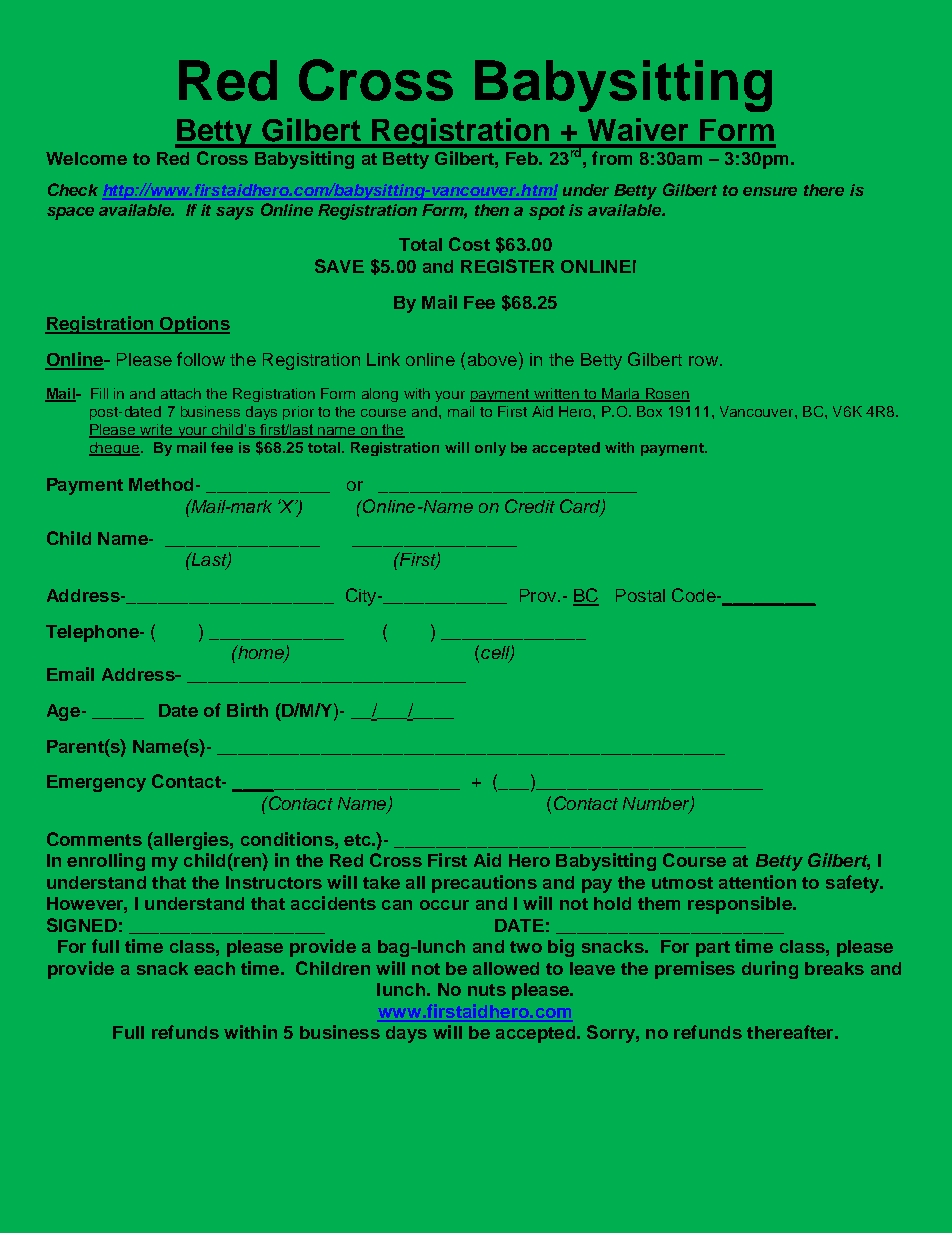 This page has width=952, height=1233. What do you see at coordinates (703, 361) in the page?
I see `row` at bounding box center [703, 361].
